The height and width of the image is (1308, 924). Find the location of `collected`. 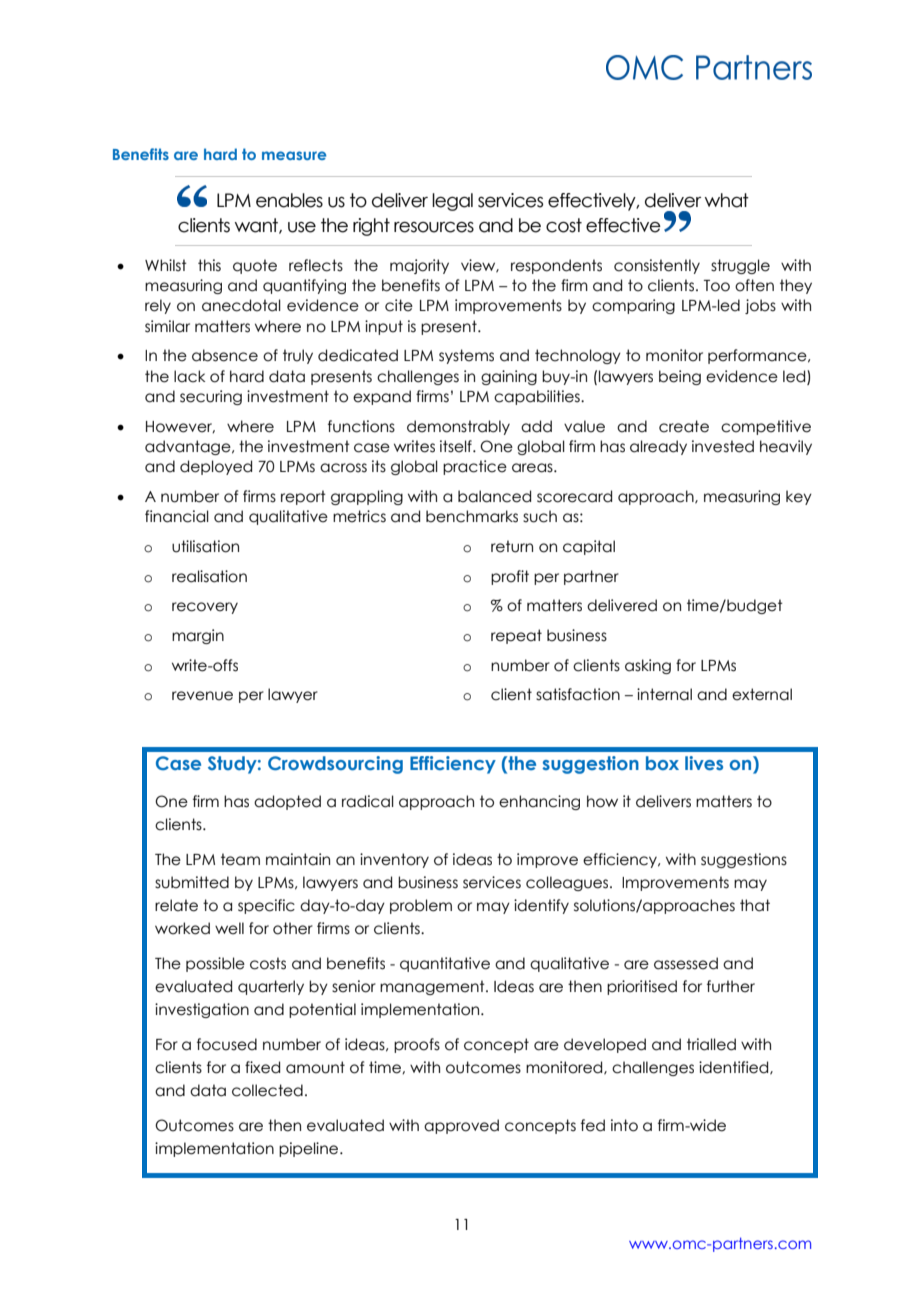

collected is located at coordinates (267, 1090).
